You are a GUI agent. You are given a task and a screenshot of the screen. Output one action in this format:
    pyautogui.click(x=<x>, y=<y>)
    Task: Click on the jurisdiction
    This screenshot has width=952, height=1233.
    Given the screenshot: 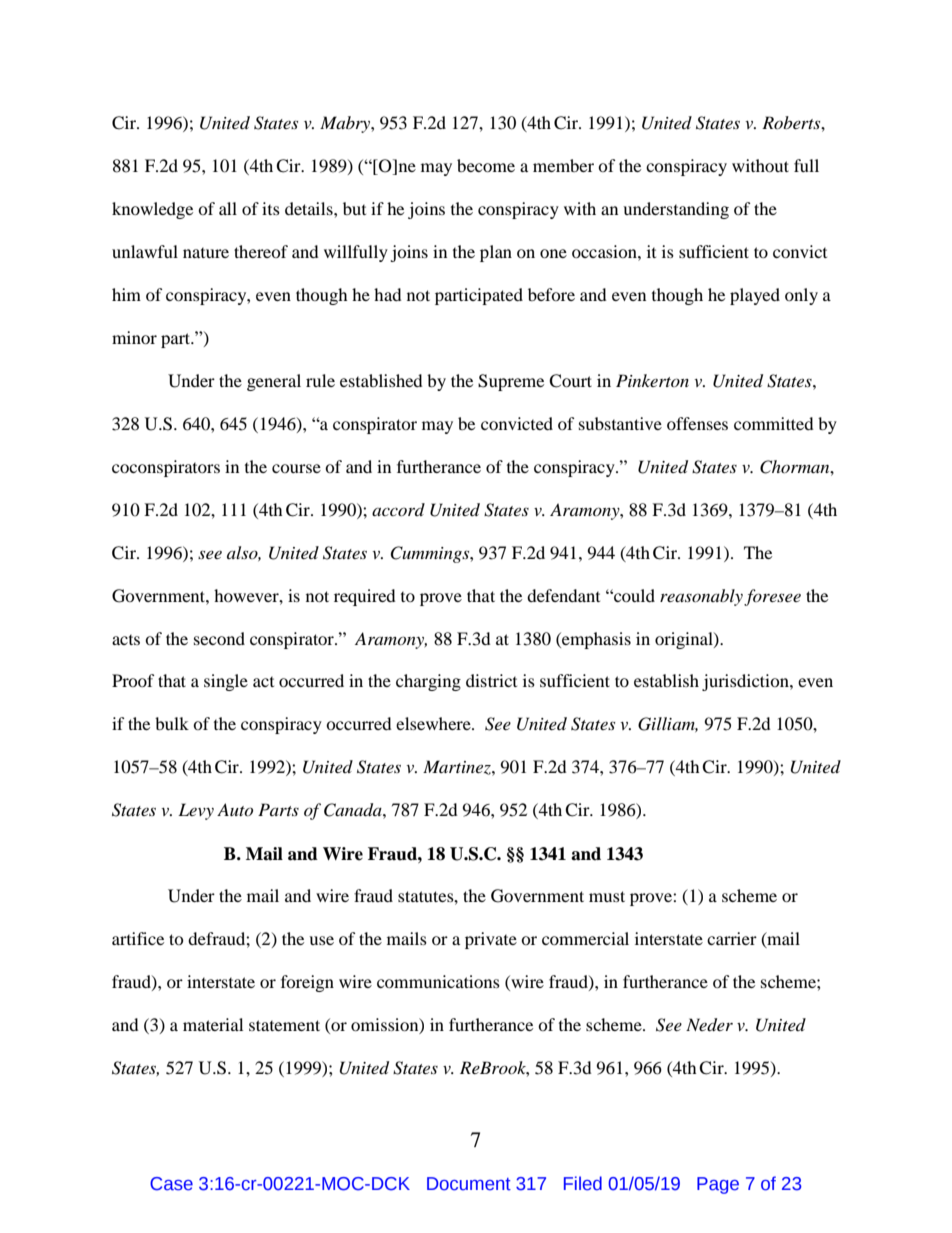 What is the action you would take?
    pyautogui.click(x=746, y=682)
